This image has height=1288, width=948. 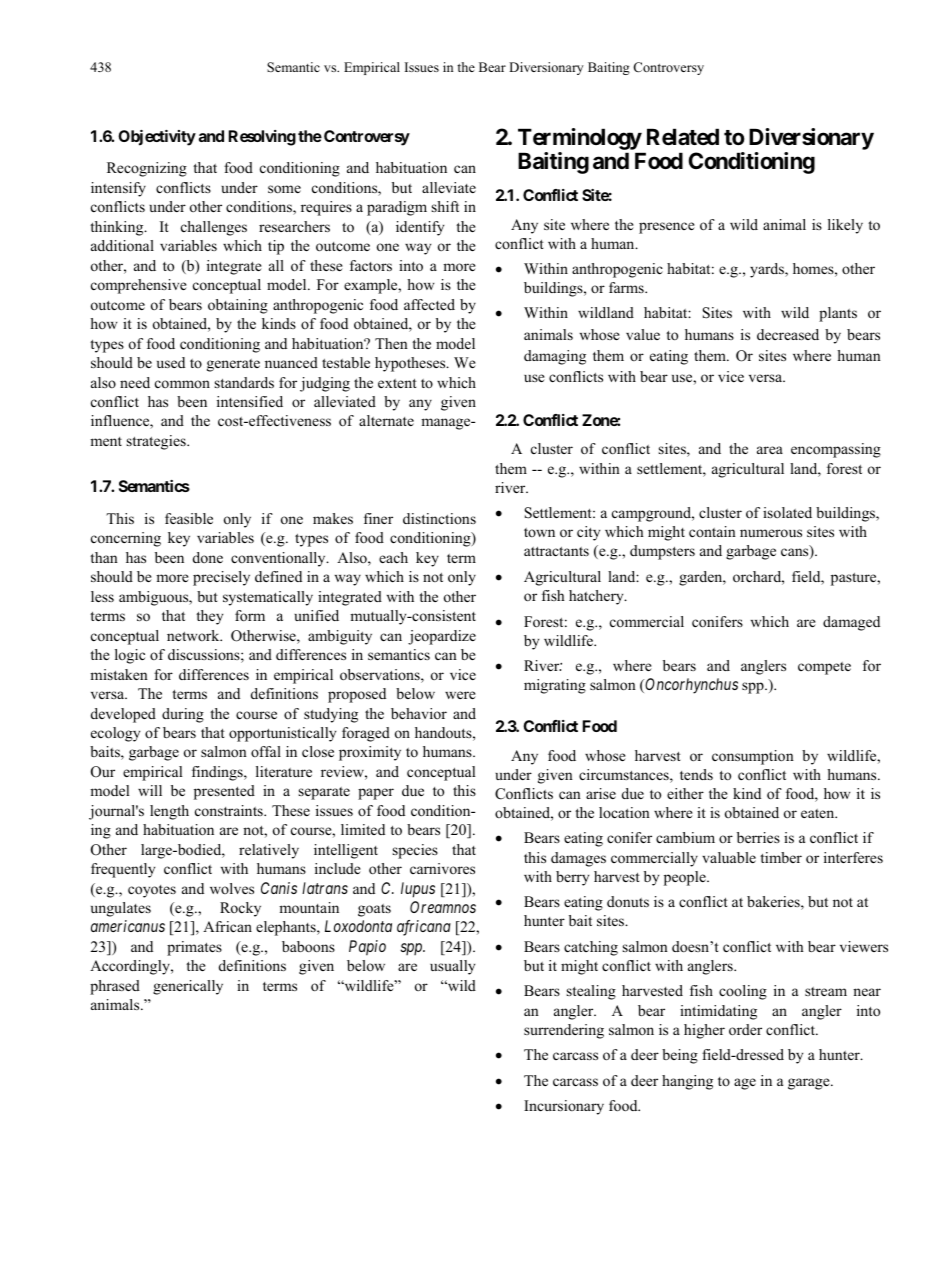 I want to click on damaged, so click(x=851, y=623).
